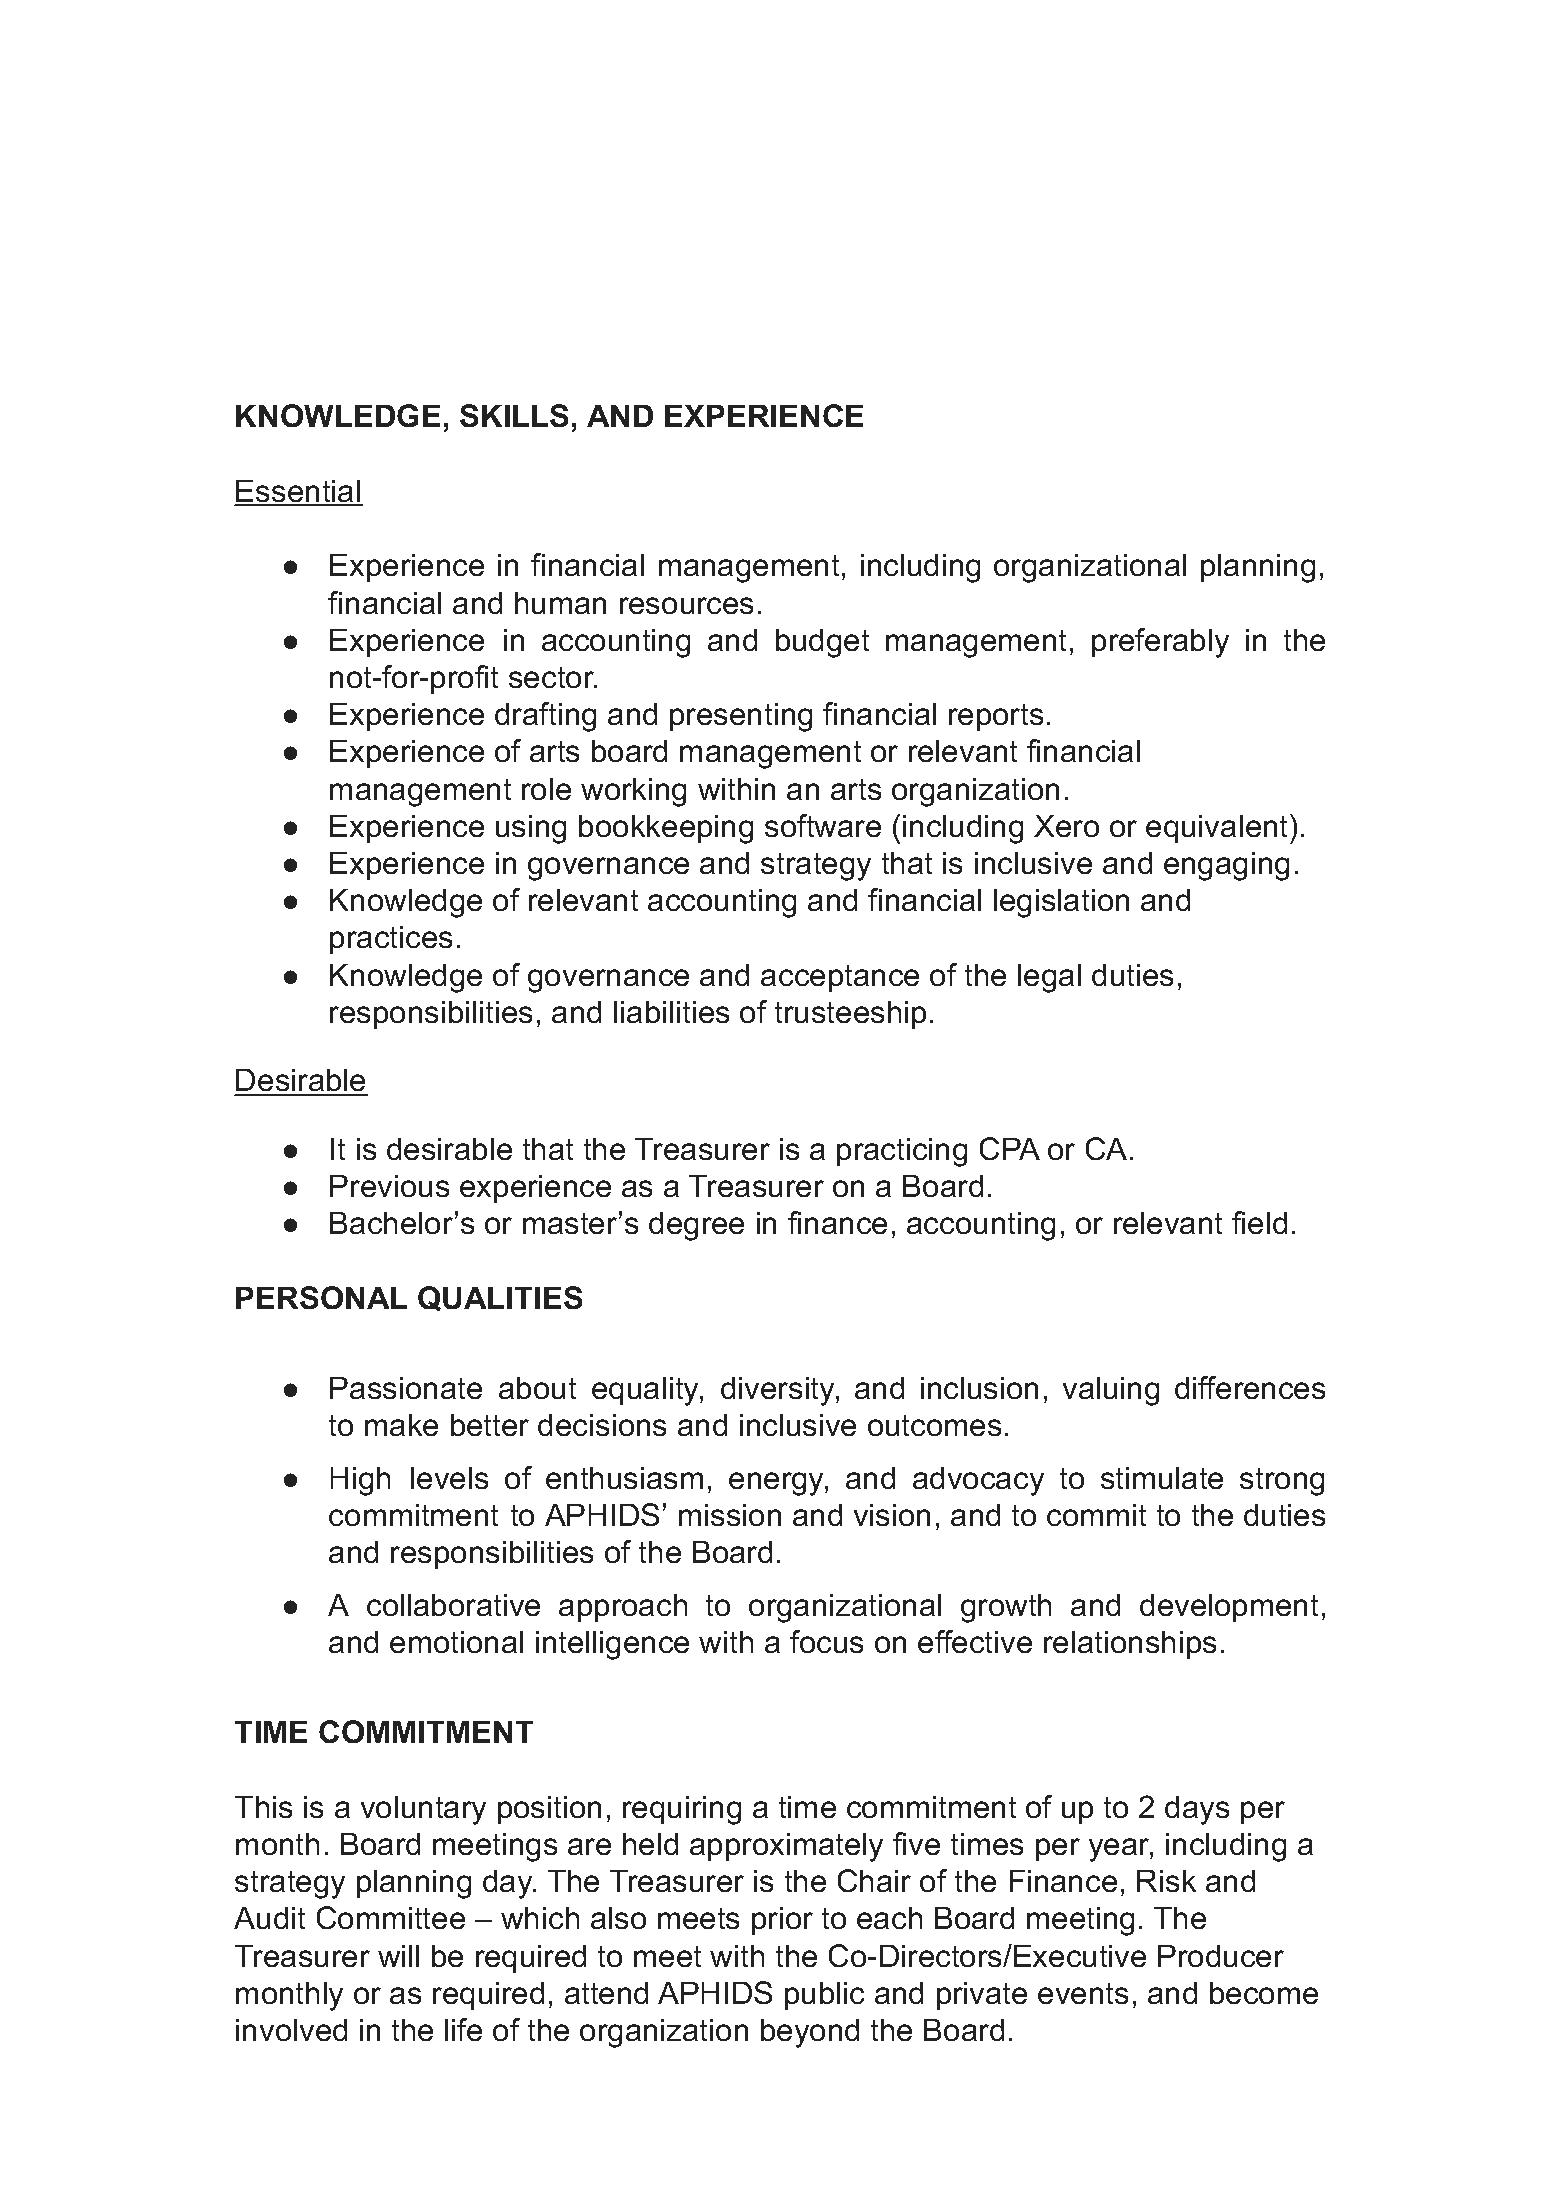  What do you see at coordinates (686, 605) in the screenshot?
I see `resources` at bounding box center [686, 605].
